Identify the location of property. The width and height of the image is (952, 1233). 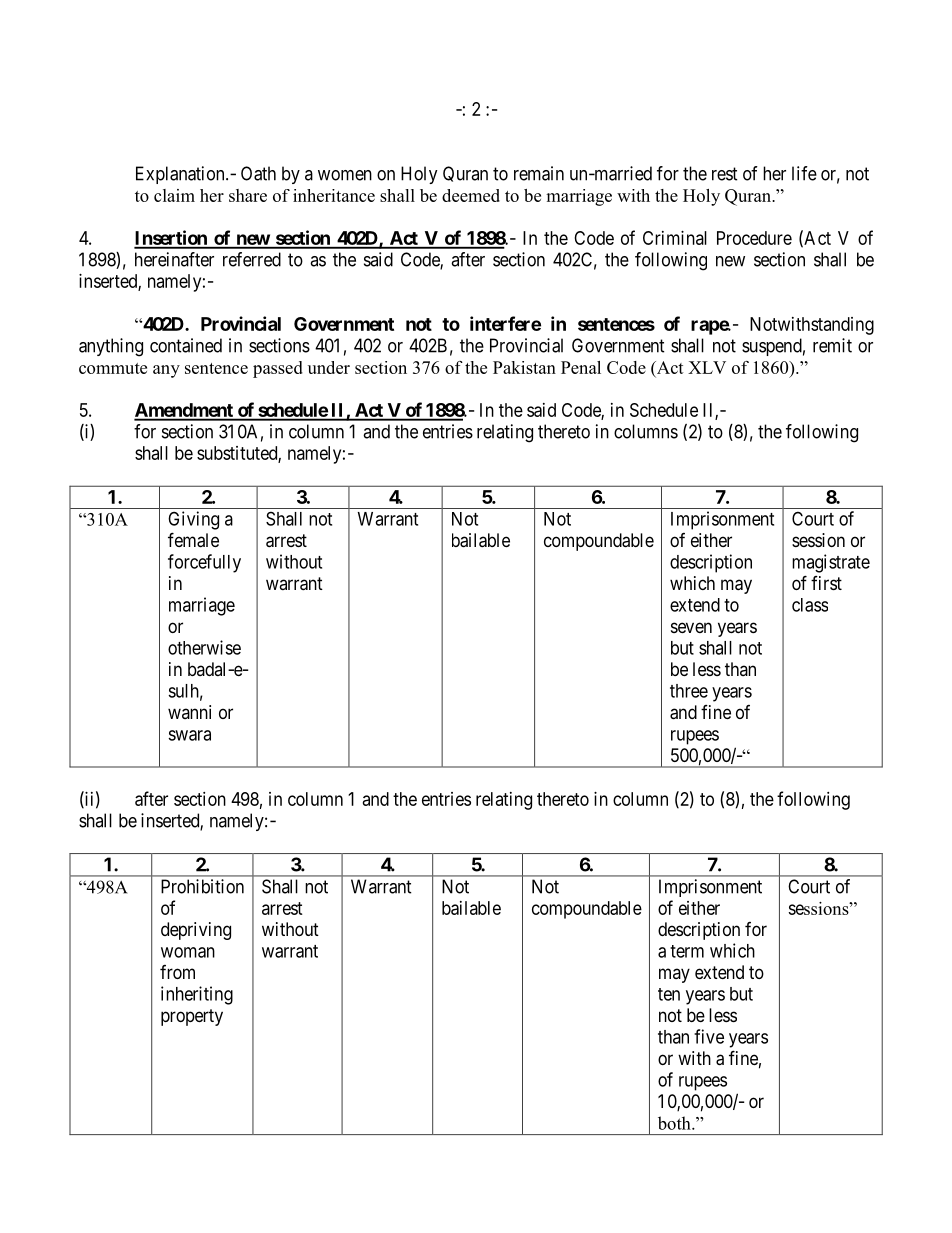
(192, 1017).
